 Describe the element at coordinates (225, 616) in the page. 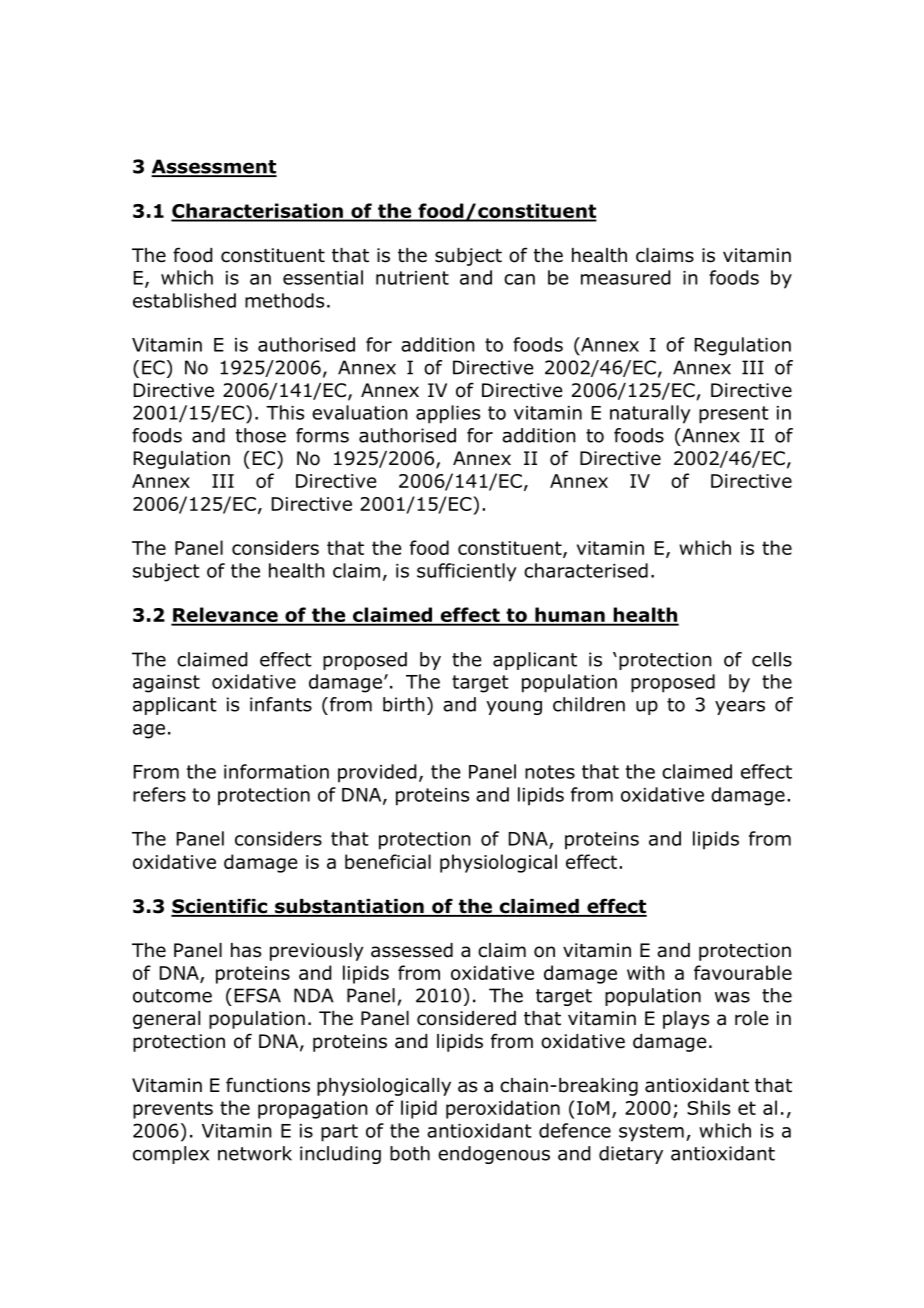

I see `Relevance` at that location.
